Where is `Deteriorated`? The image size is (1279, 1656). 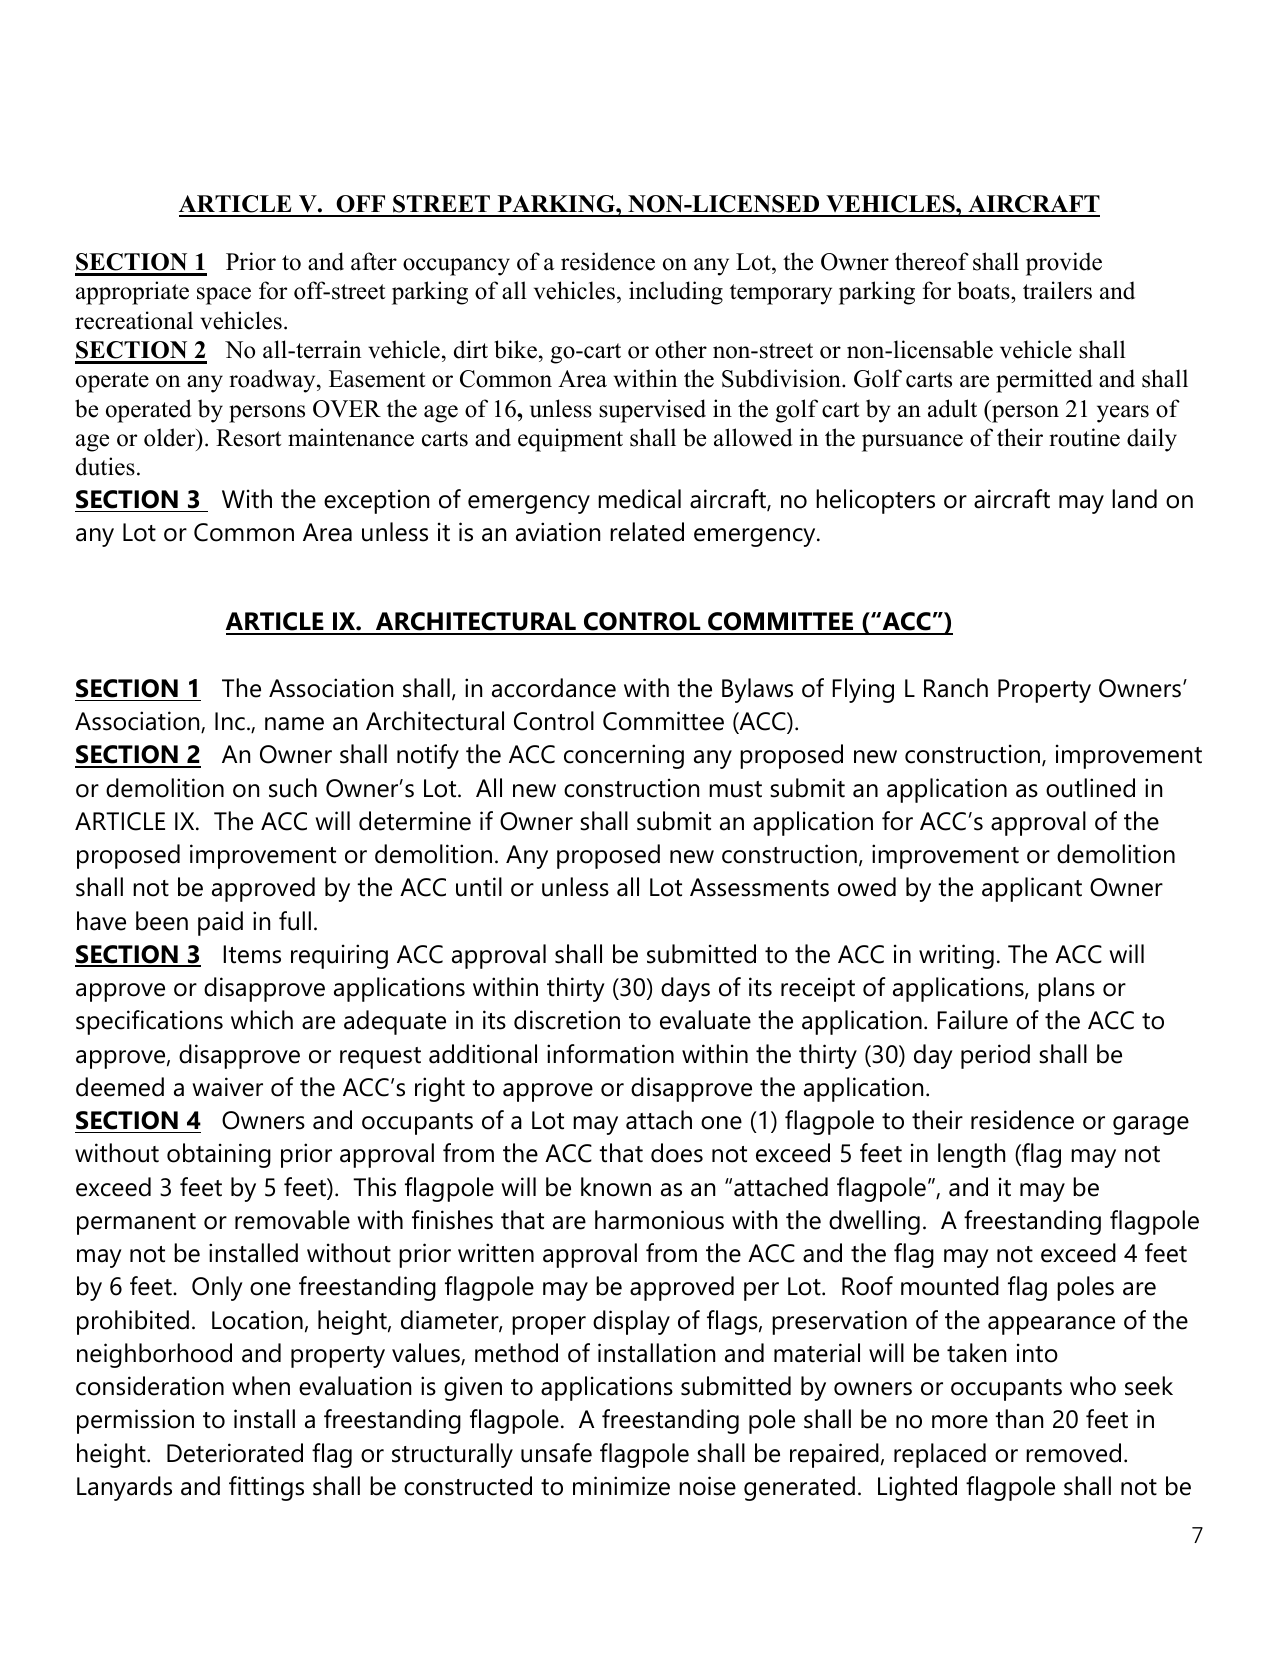 Deteriorated is located at coordinates (235, 1453).
